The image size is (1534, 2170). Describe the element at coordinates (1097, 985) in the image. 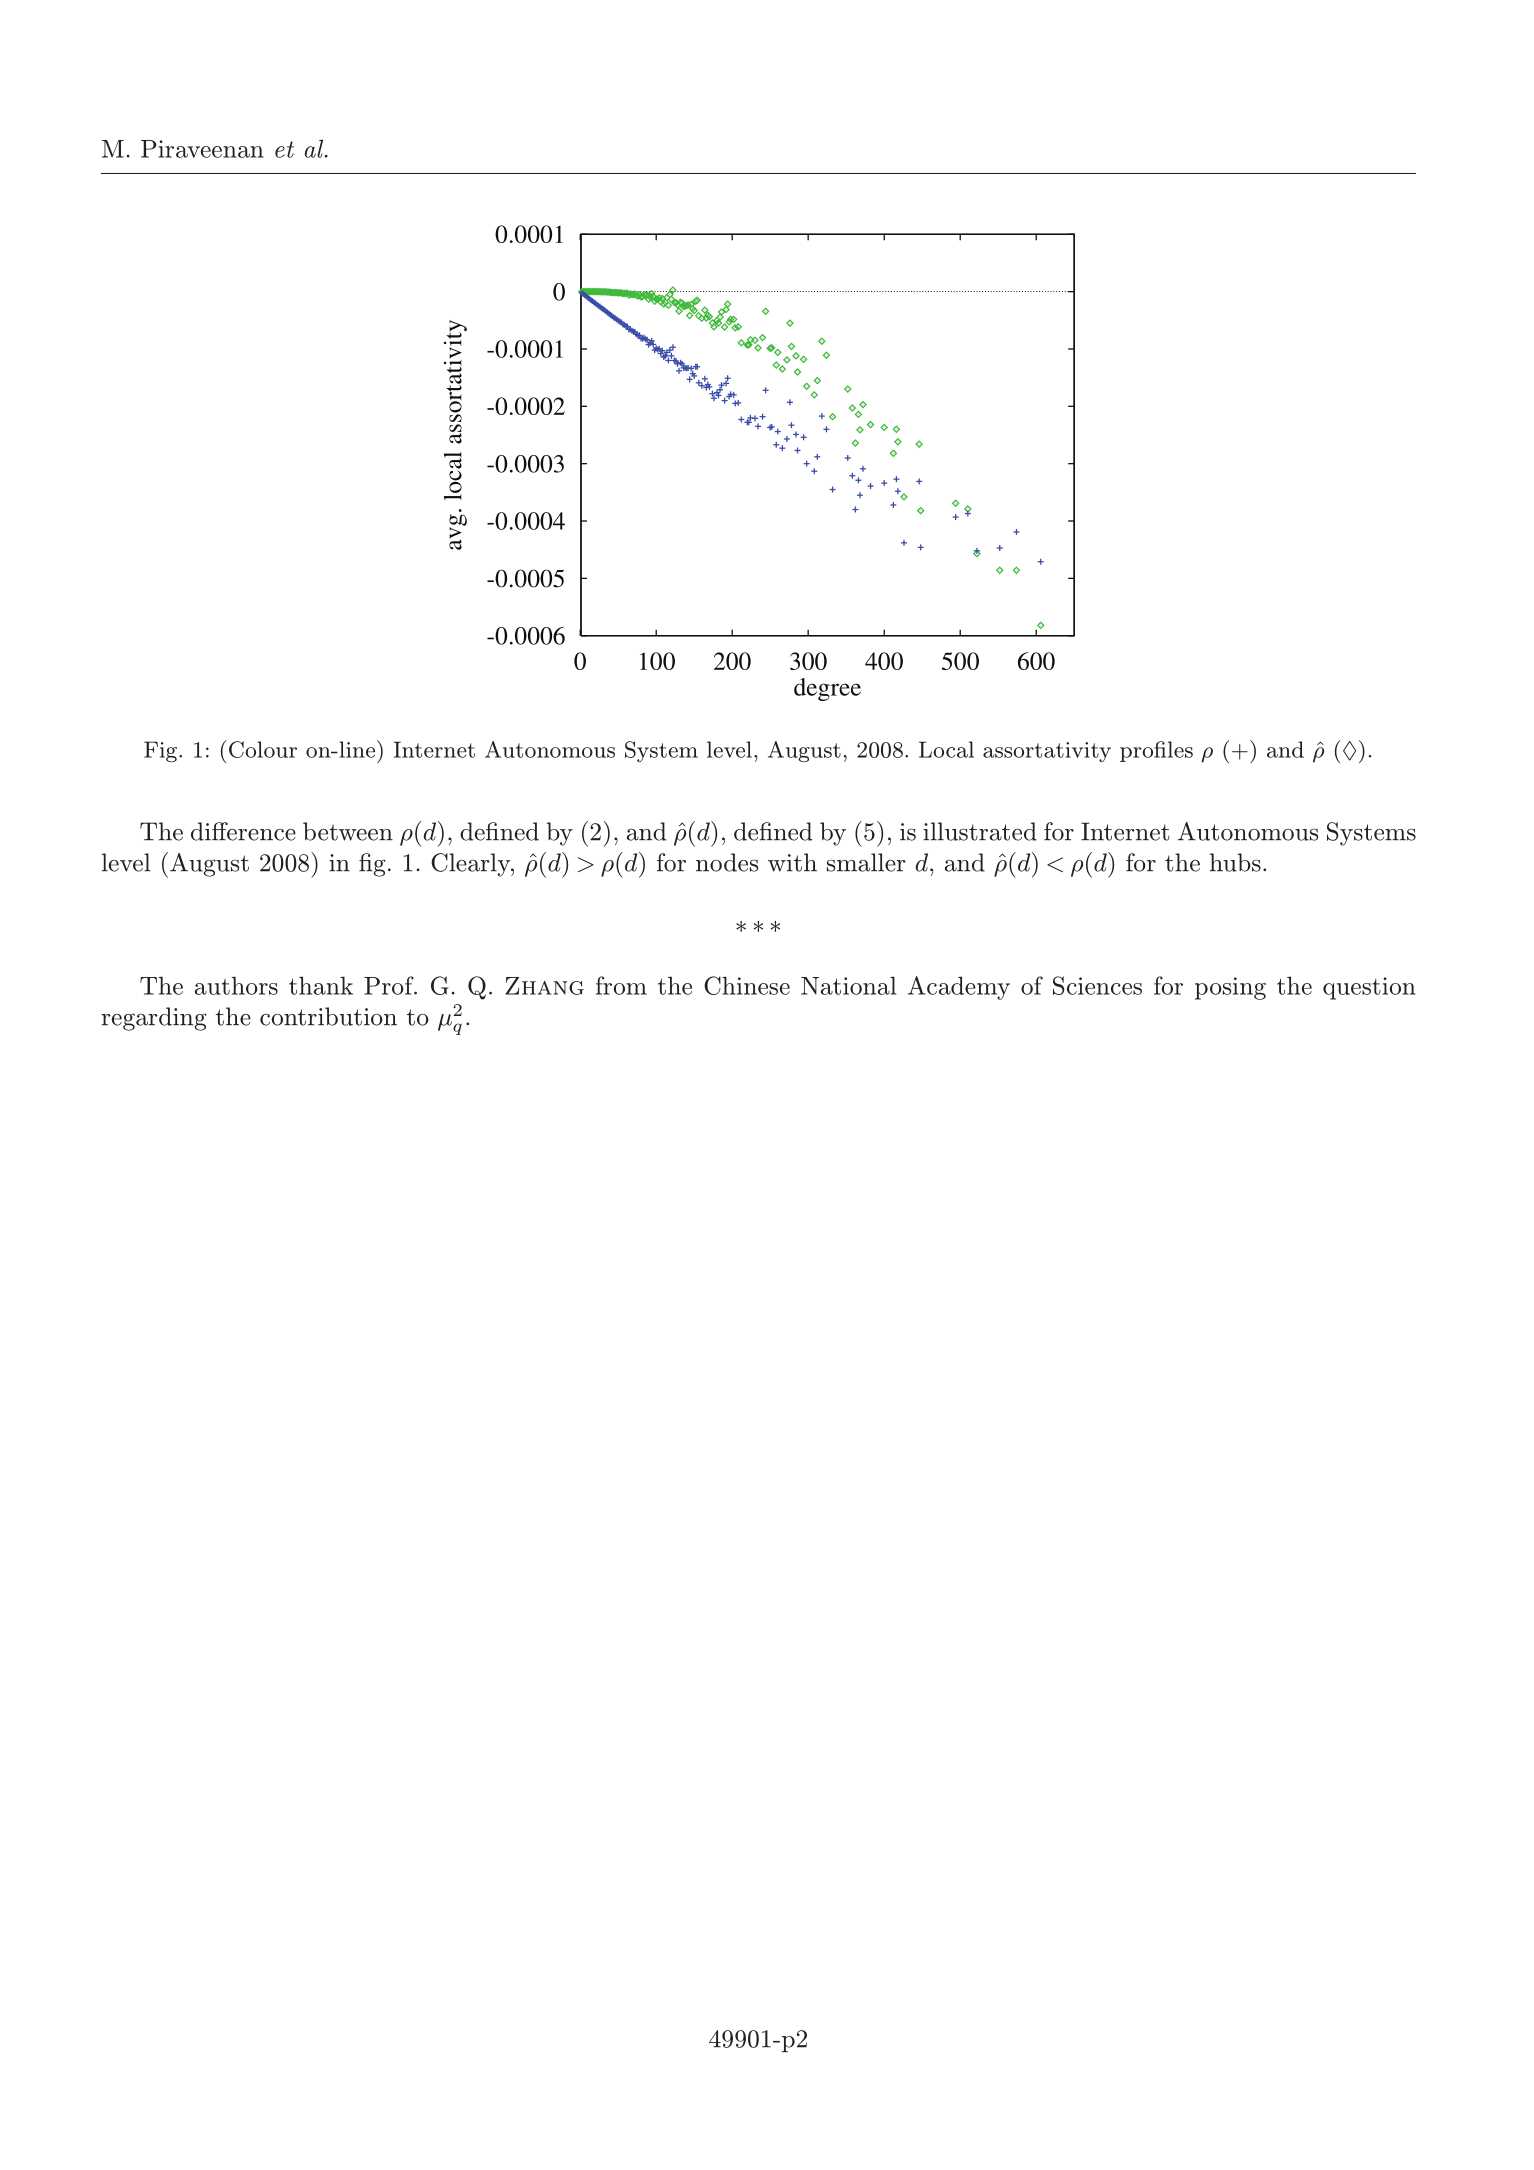

I see `Sciences` at that location.
